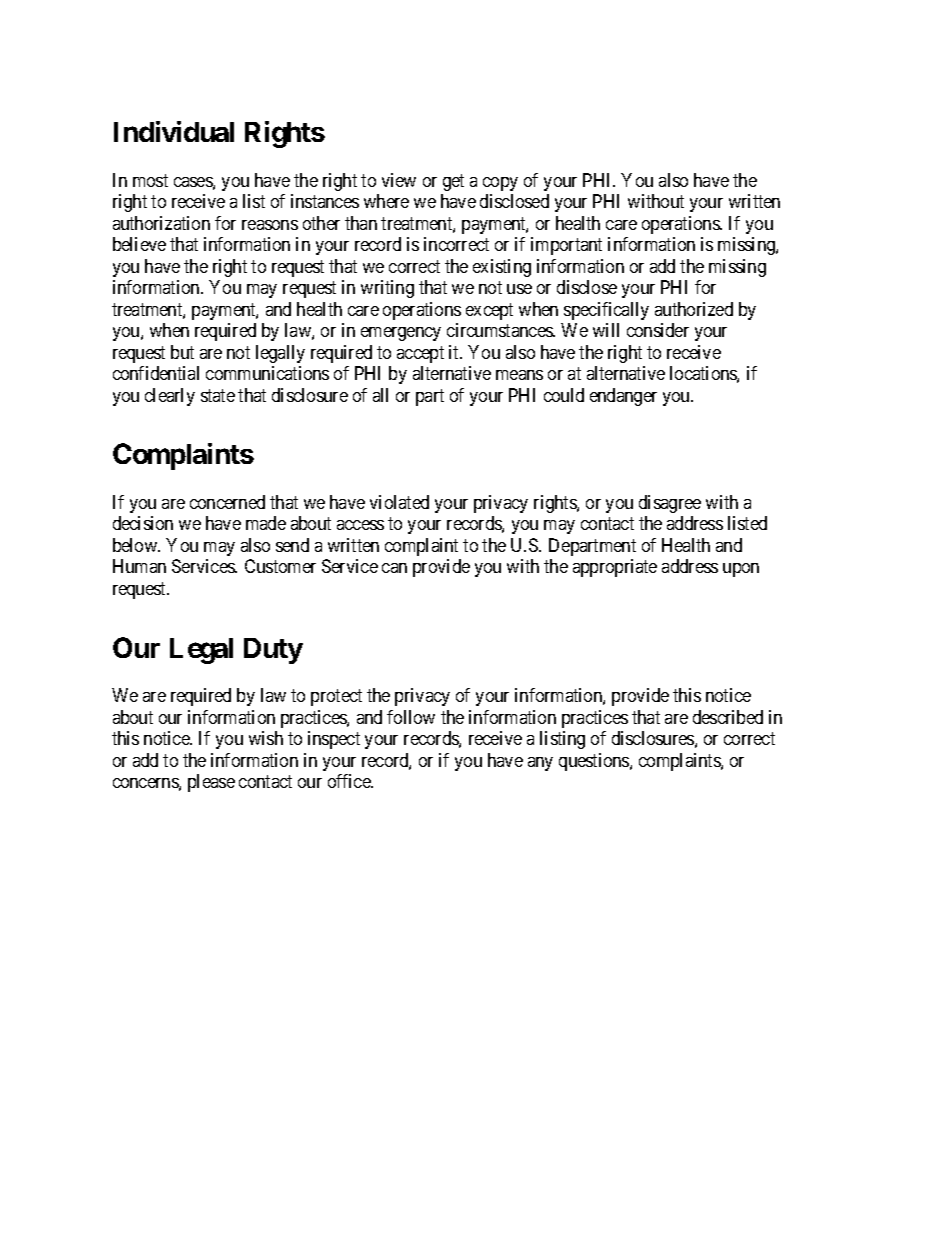 The image size is (952, 1233). Describe the element at coordinates (489, 311) in the page. I see `except` at that location.
